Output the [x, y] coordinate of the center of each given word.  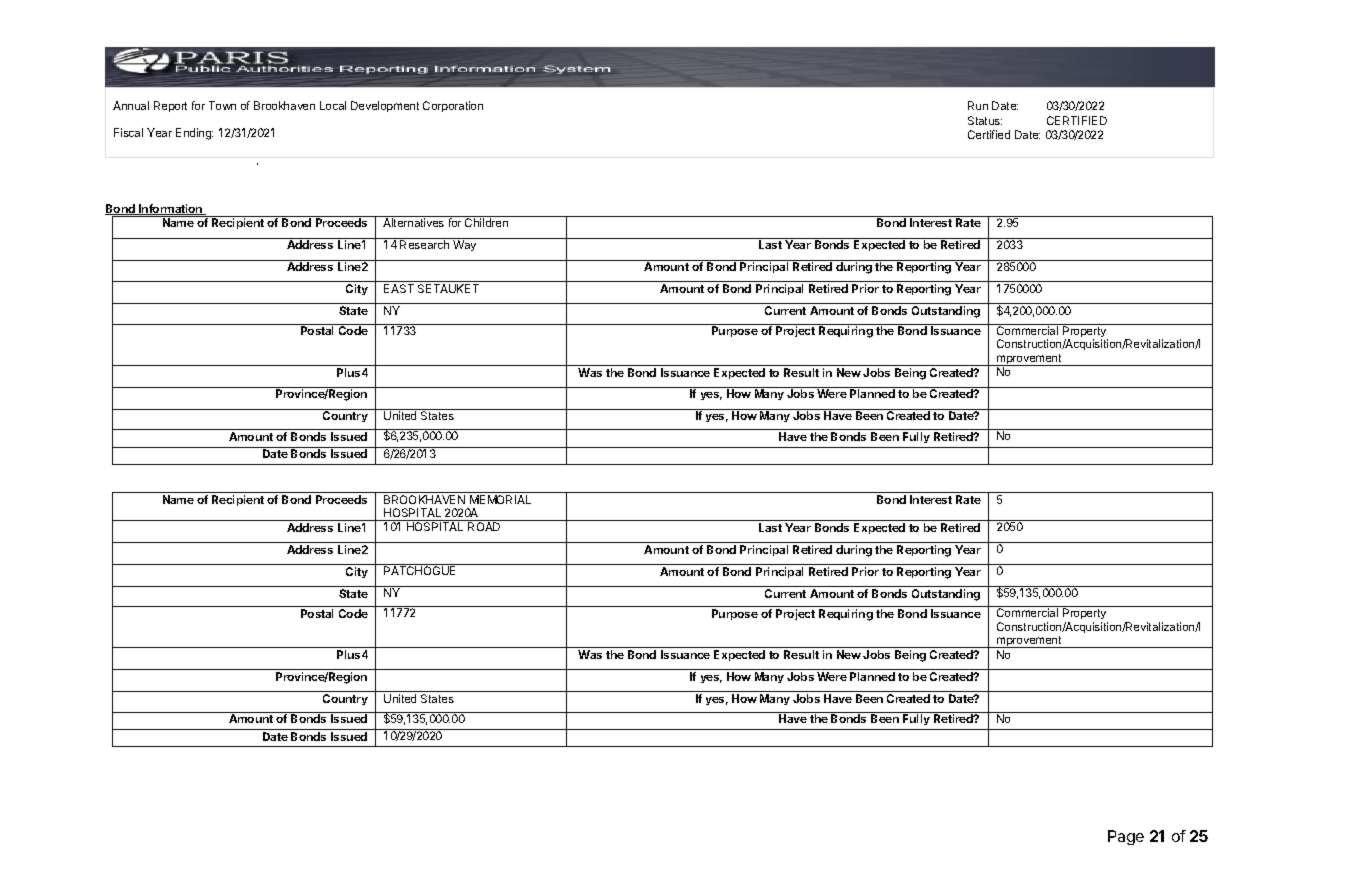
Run [978, 105]
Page [1126, 837]
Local [333, 105]
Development [385, 106]
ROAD [484, 526]
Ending [194, 134]
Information [171, 209]
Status [985, 120]
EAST [399, 288]
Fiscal [128, 132]
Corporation [453, 106]
